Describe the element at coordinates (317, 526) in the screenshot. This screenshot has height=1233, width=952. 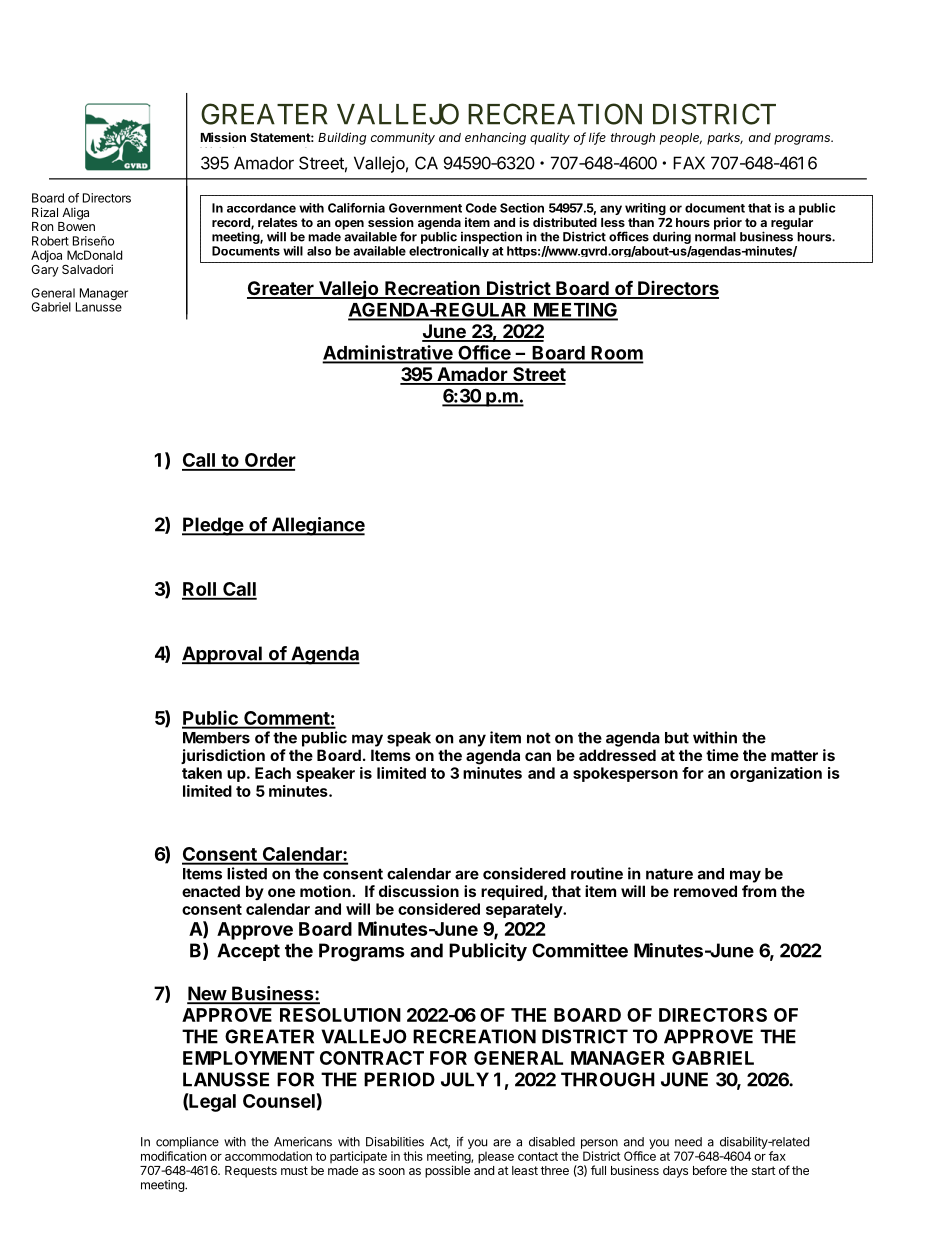
I see `Allegiance` at that location.
